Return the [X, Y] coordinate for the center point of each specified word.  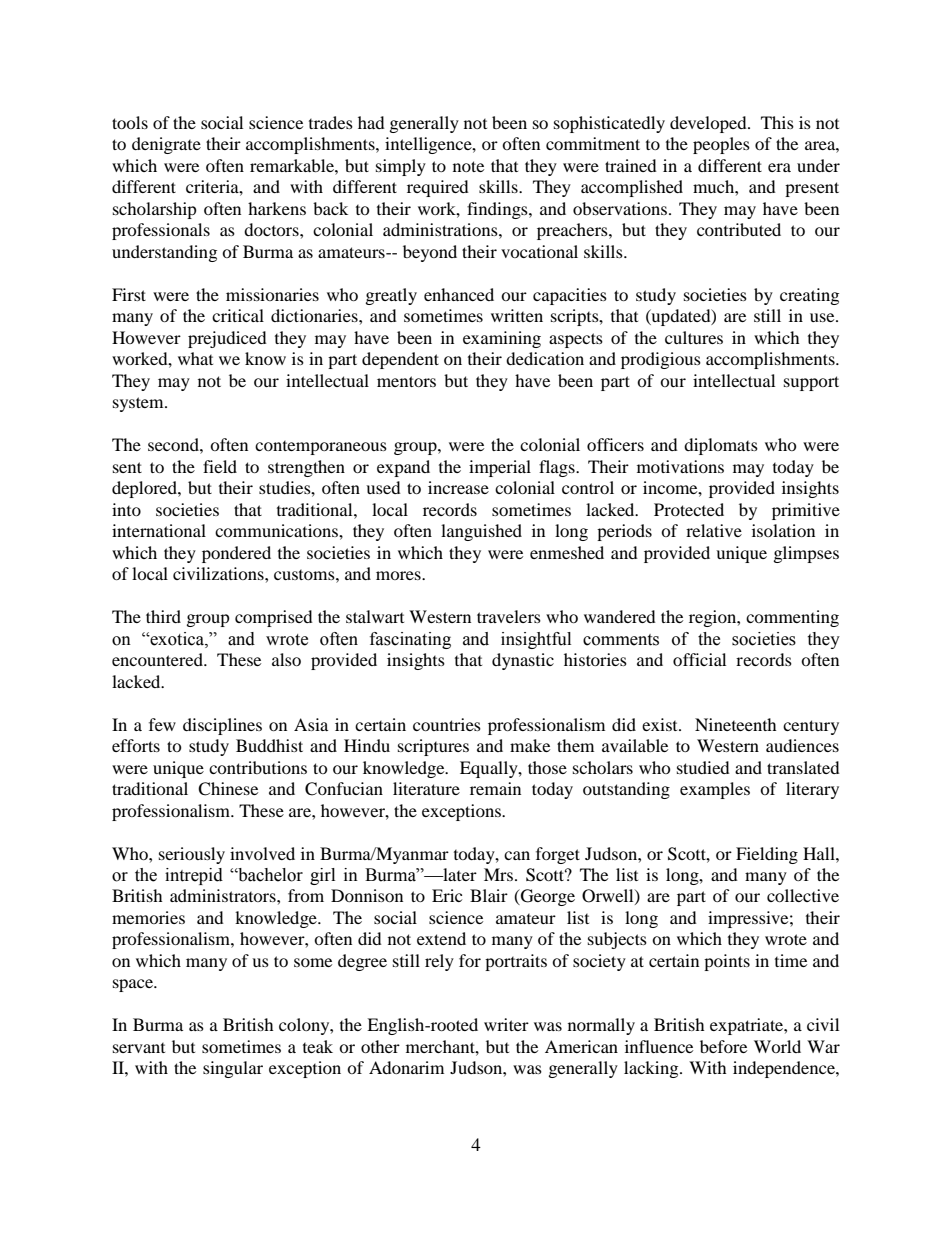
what [195, 358]
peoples [721, 145]
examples [715, 790]
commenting [792, 618]
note [468, 166]
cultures [694, 337]
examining [502, 339]
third [163, 616]
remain [495, 788]
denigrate [166, 145]
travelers [509, 616]
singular [233, 1069]
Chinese [228, 789]
